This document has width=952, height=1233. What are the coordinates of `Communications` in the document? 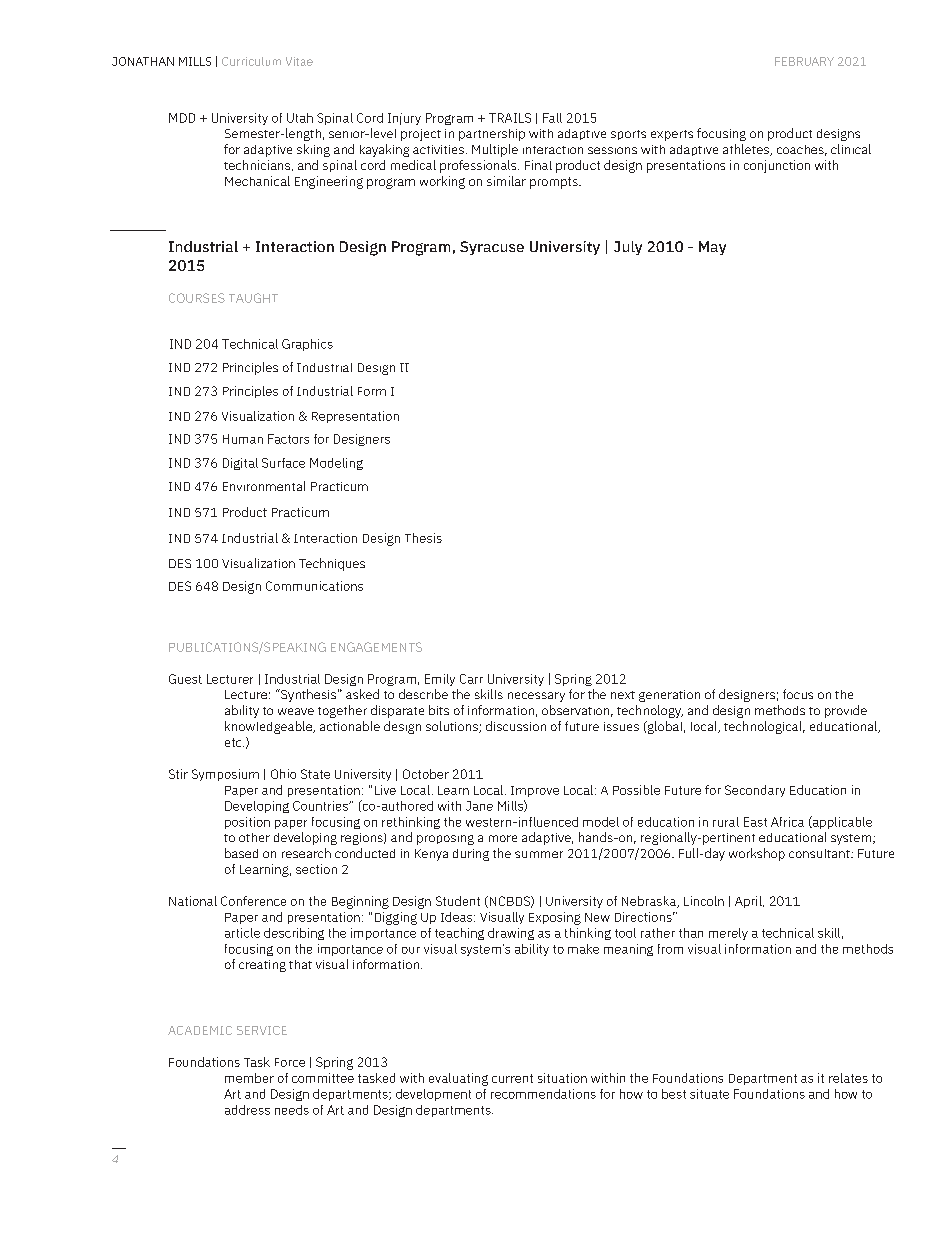 It's located at (314, 586).
